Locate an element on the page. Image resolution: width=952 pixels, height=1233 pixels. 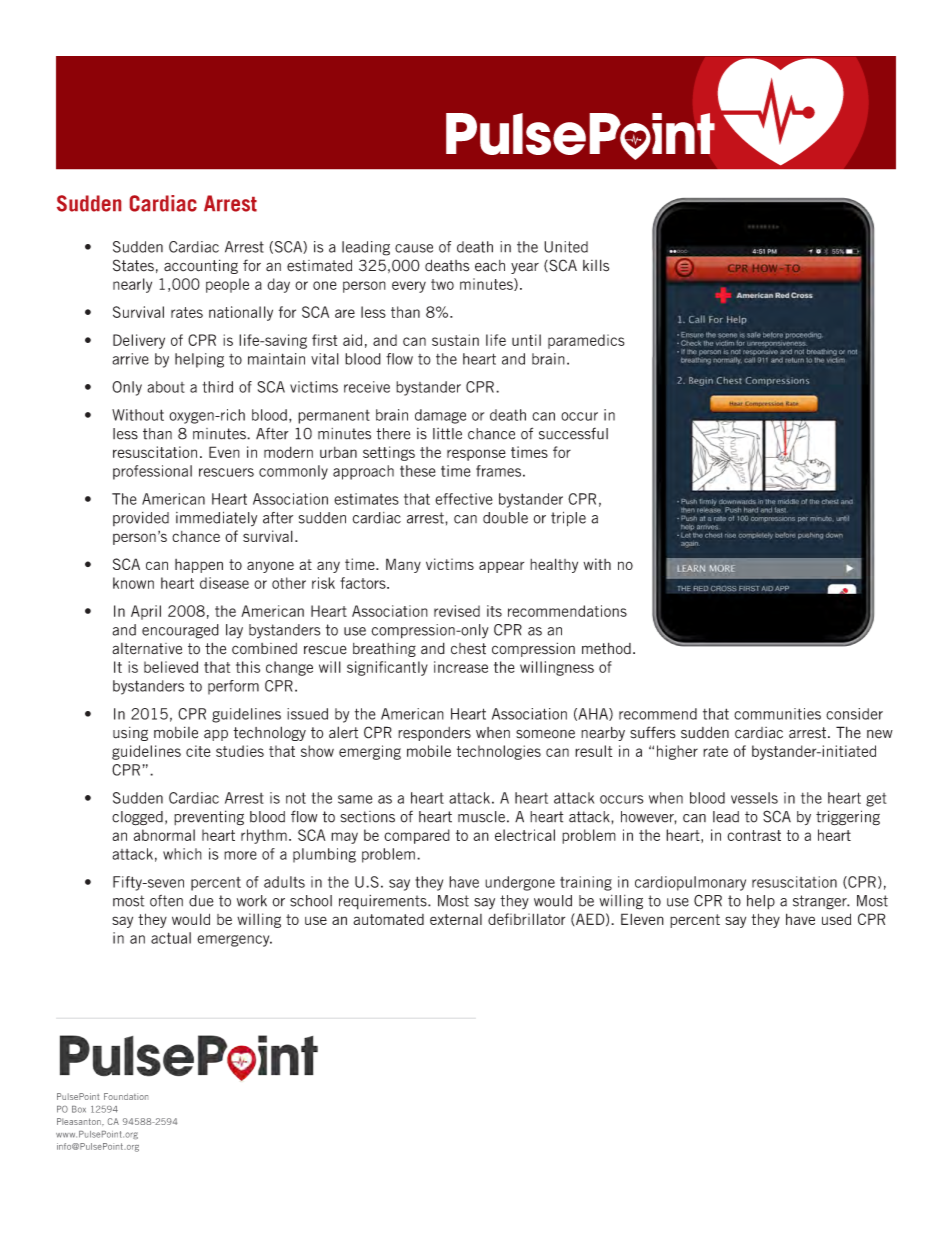
undergone is located at coordinates (520, 883).
